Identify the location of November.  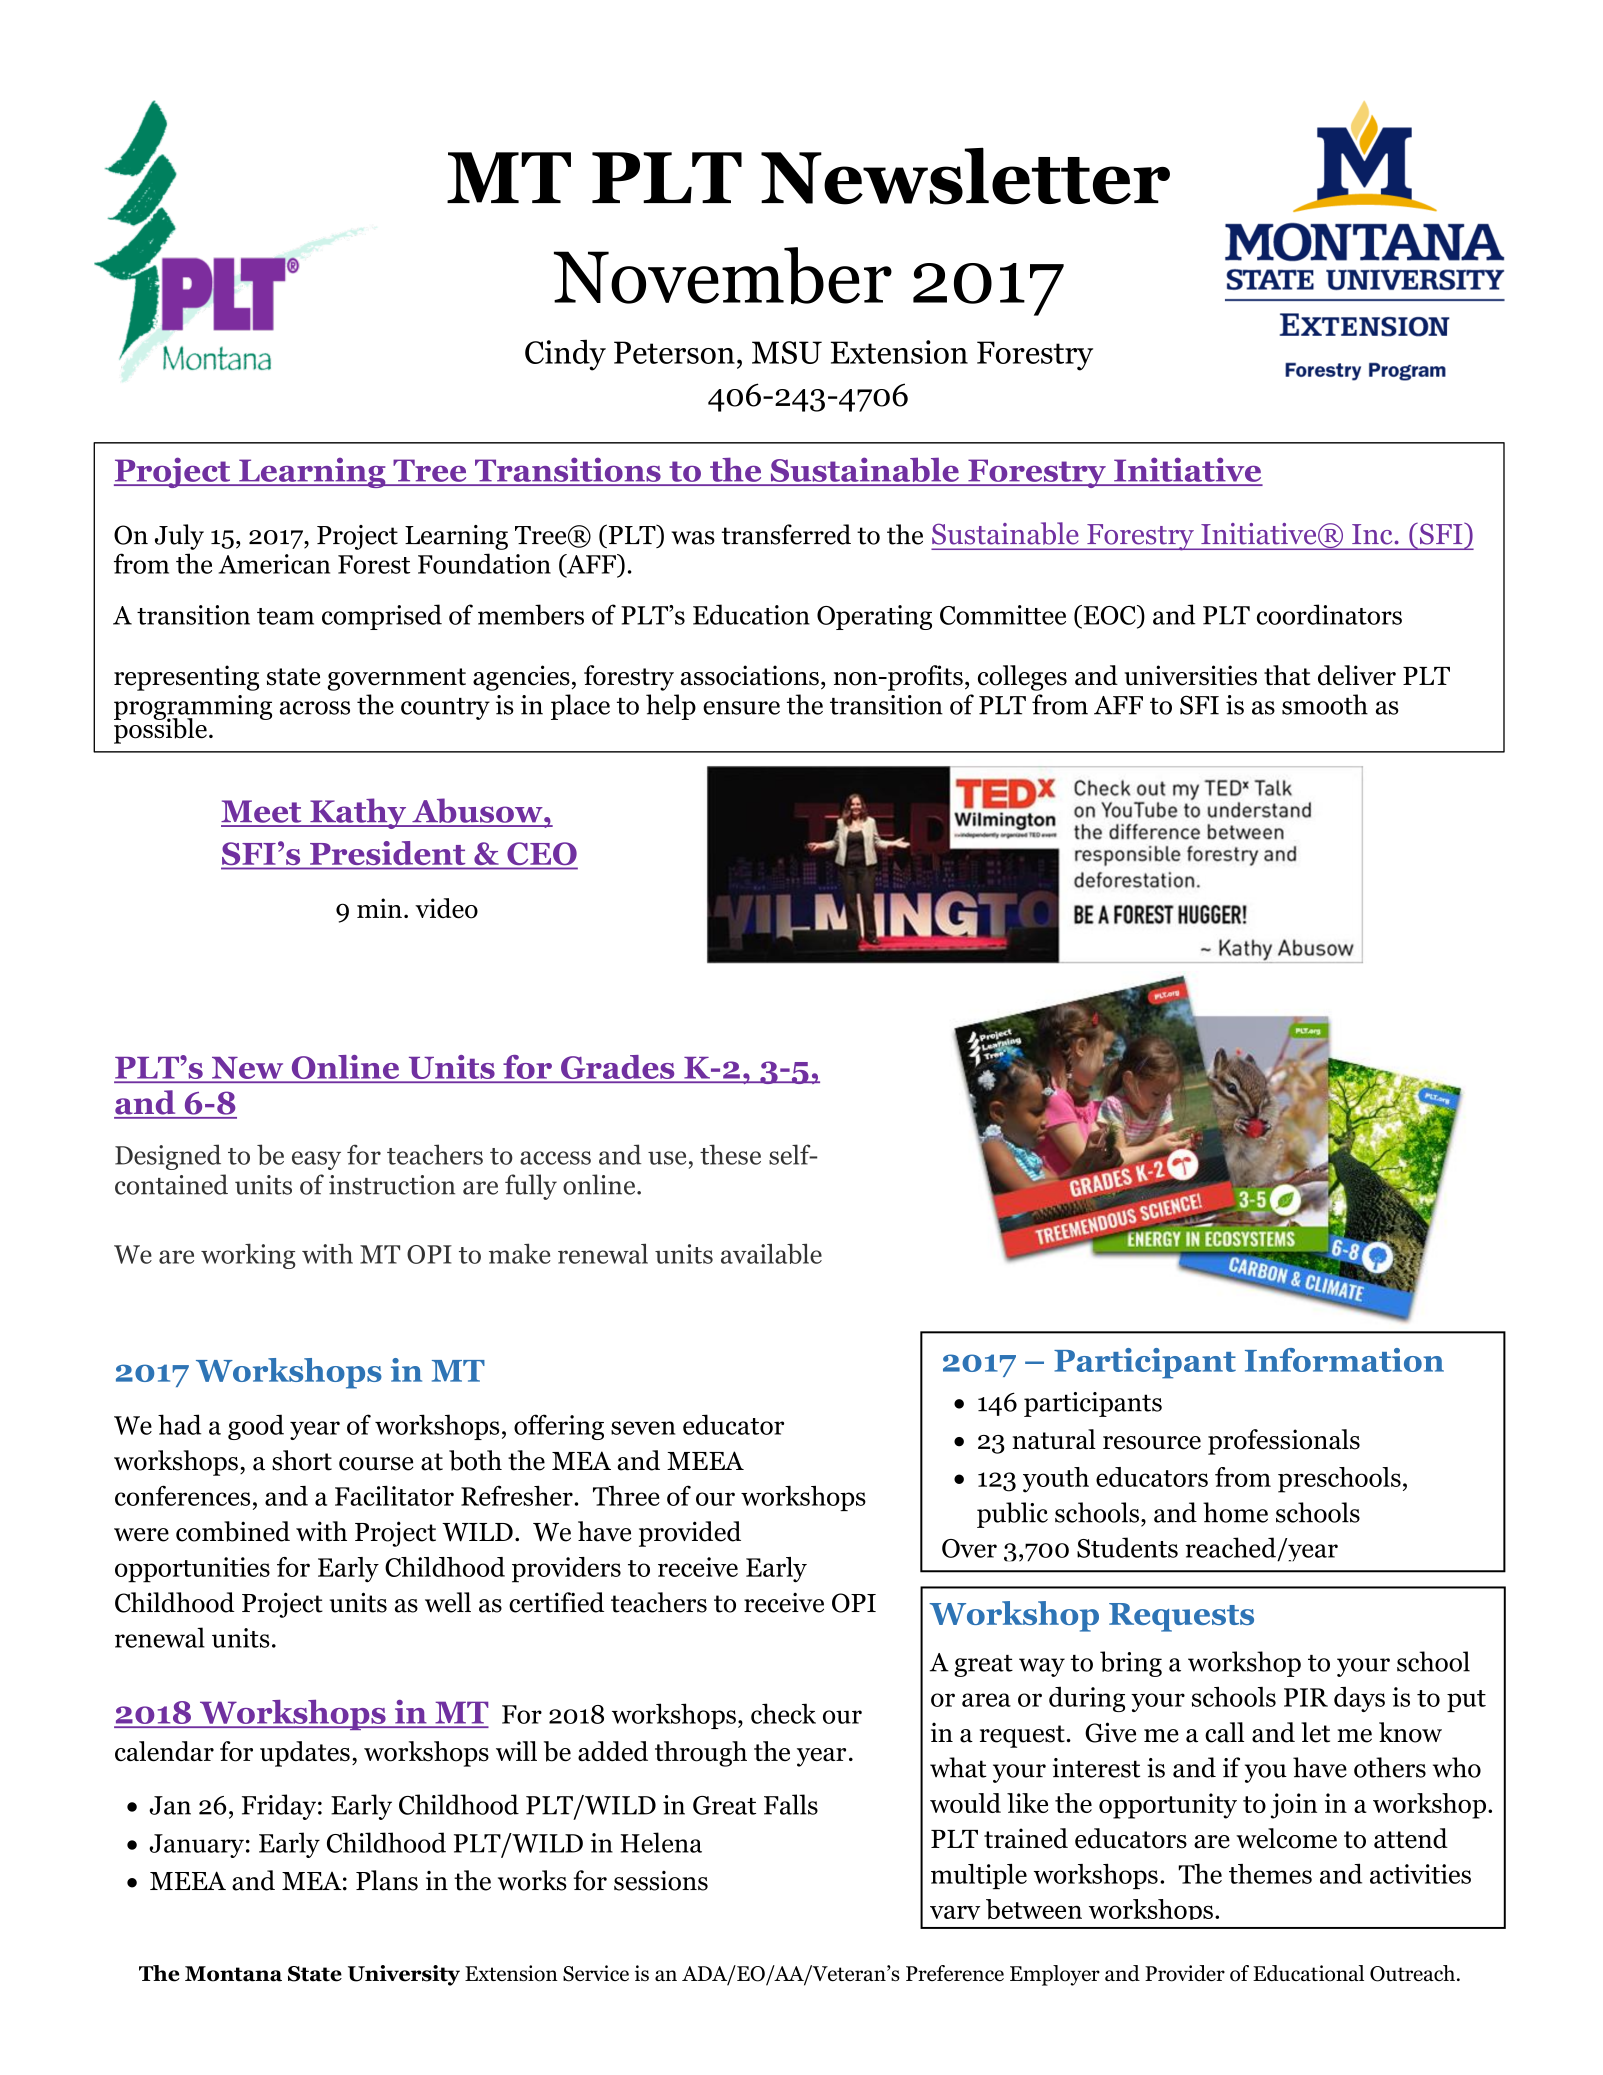
(723, 276).
